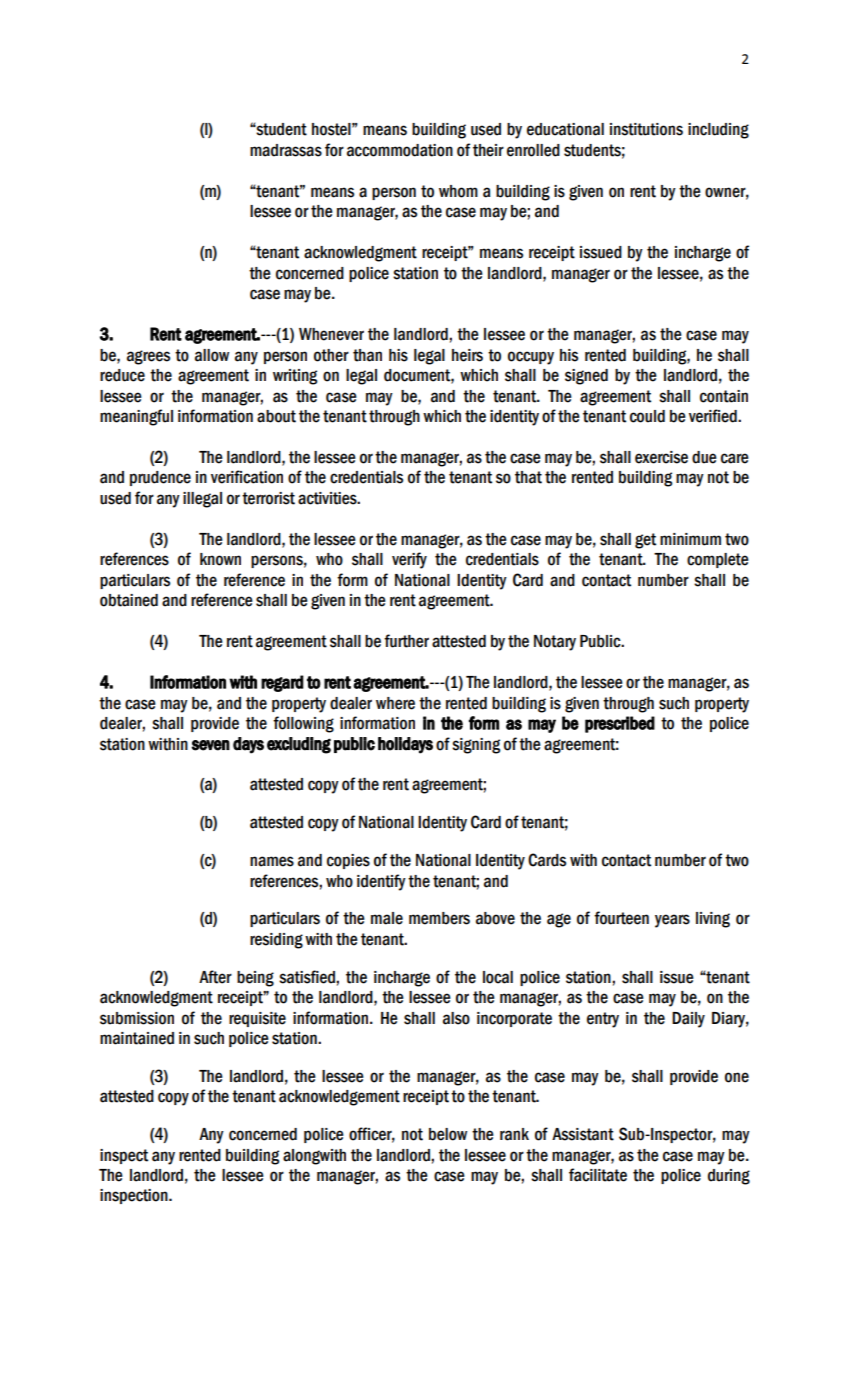 Image resolution: width=849 pixels, height=1400 pixels. I want to click on whom, so click(458, 191).
